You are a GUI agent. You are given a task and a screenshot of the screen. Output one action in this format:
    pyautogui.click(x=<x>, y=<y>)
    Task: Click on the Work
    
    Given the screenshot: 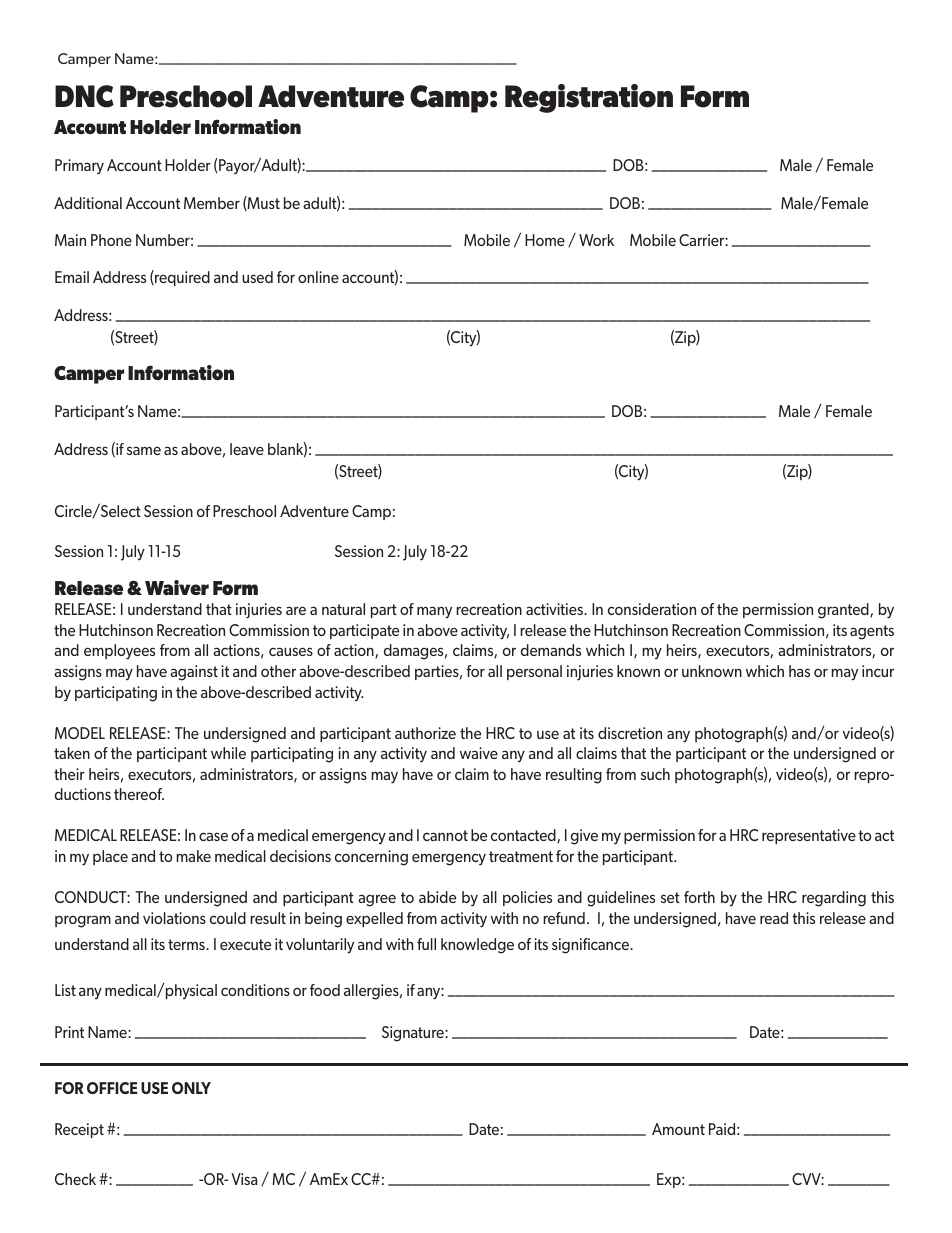 What is the action you would take?
    pyautogui.click(x=596, y=240)
